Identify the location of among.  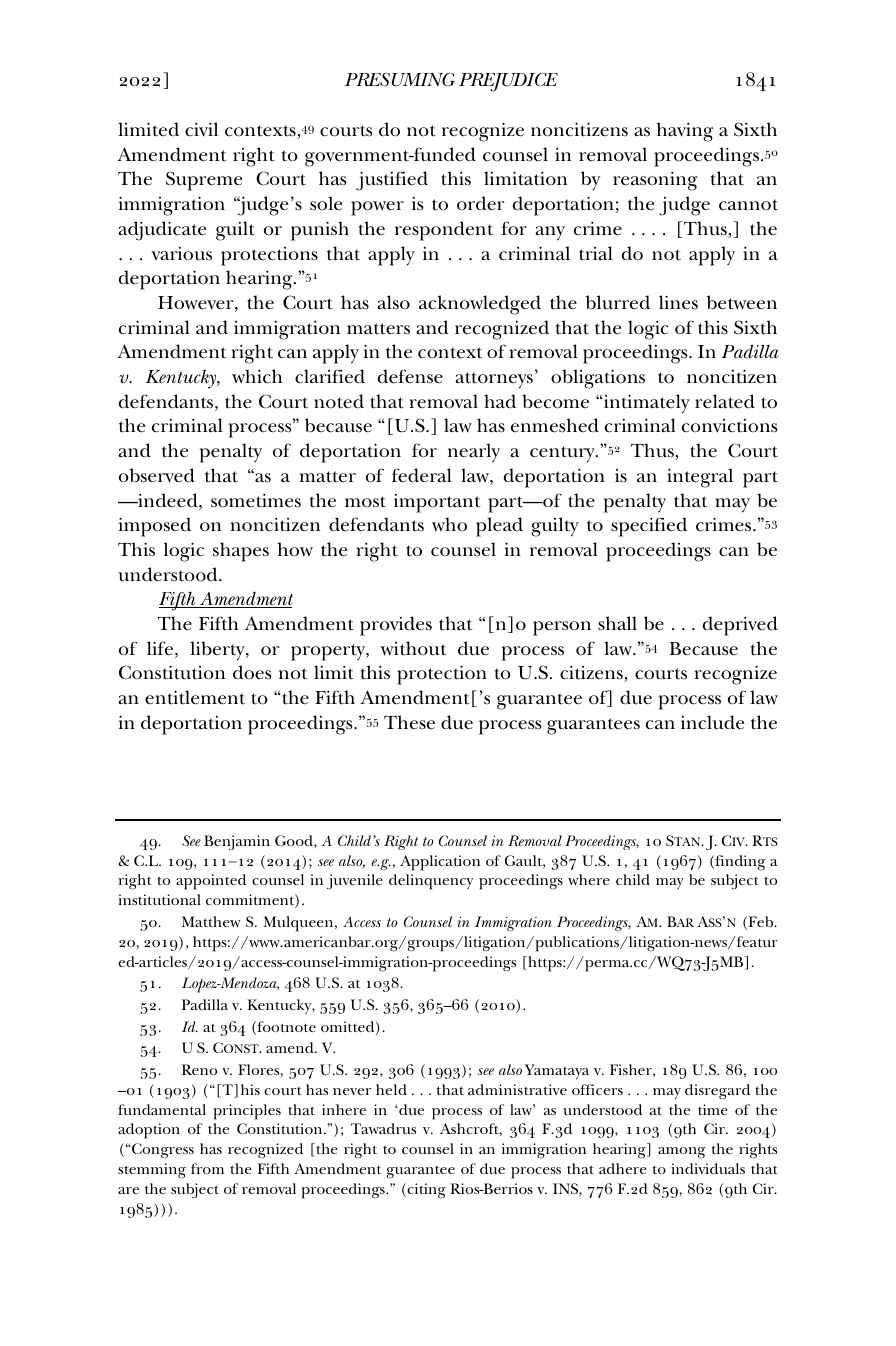
(682, 1153).
